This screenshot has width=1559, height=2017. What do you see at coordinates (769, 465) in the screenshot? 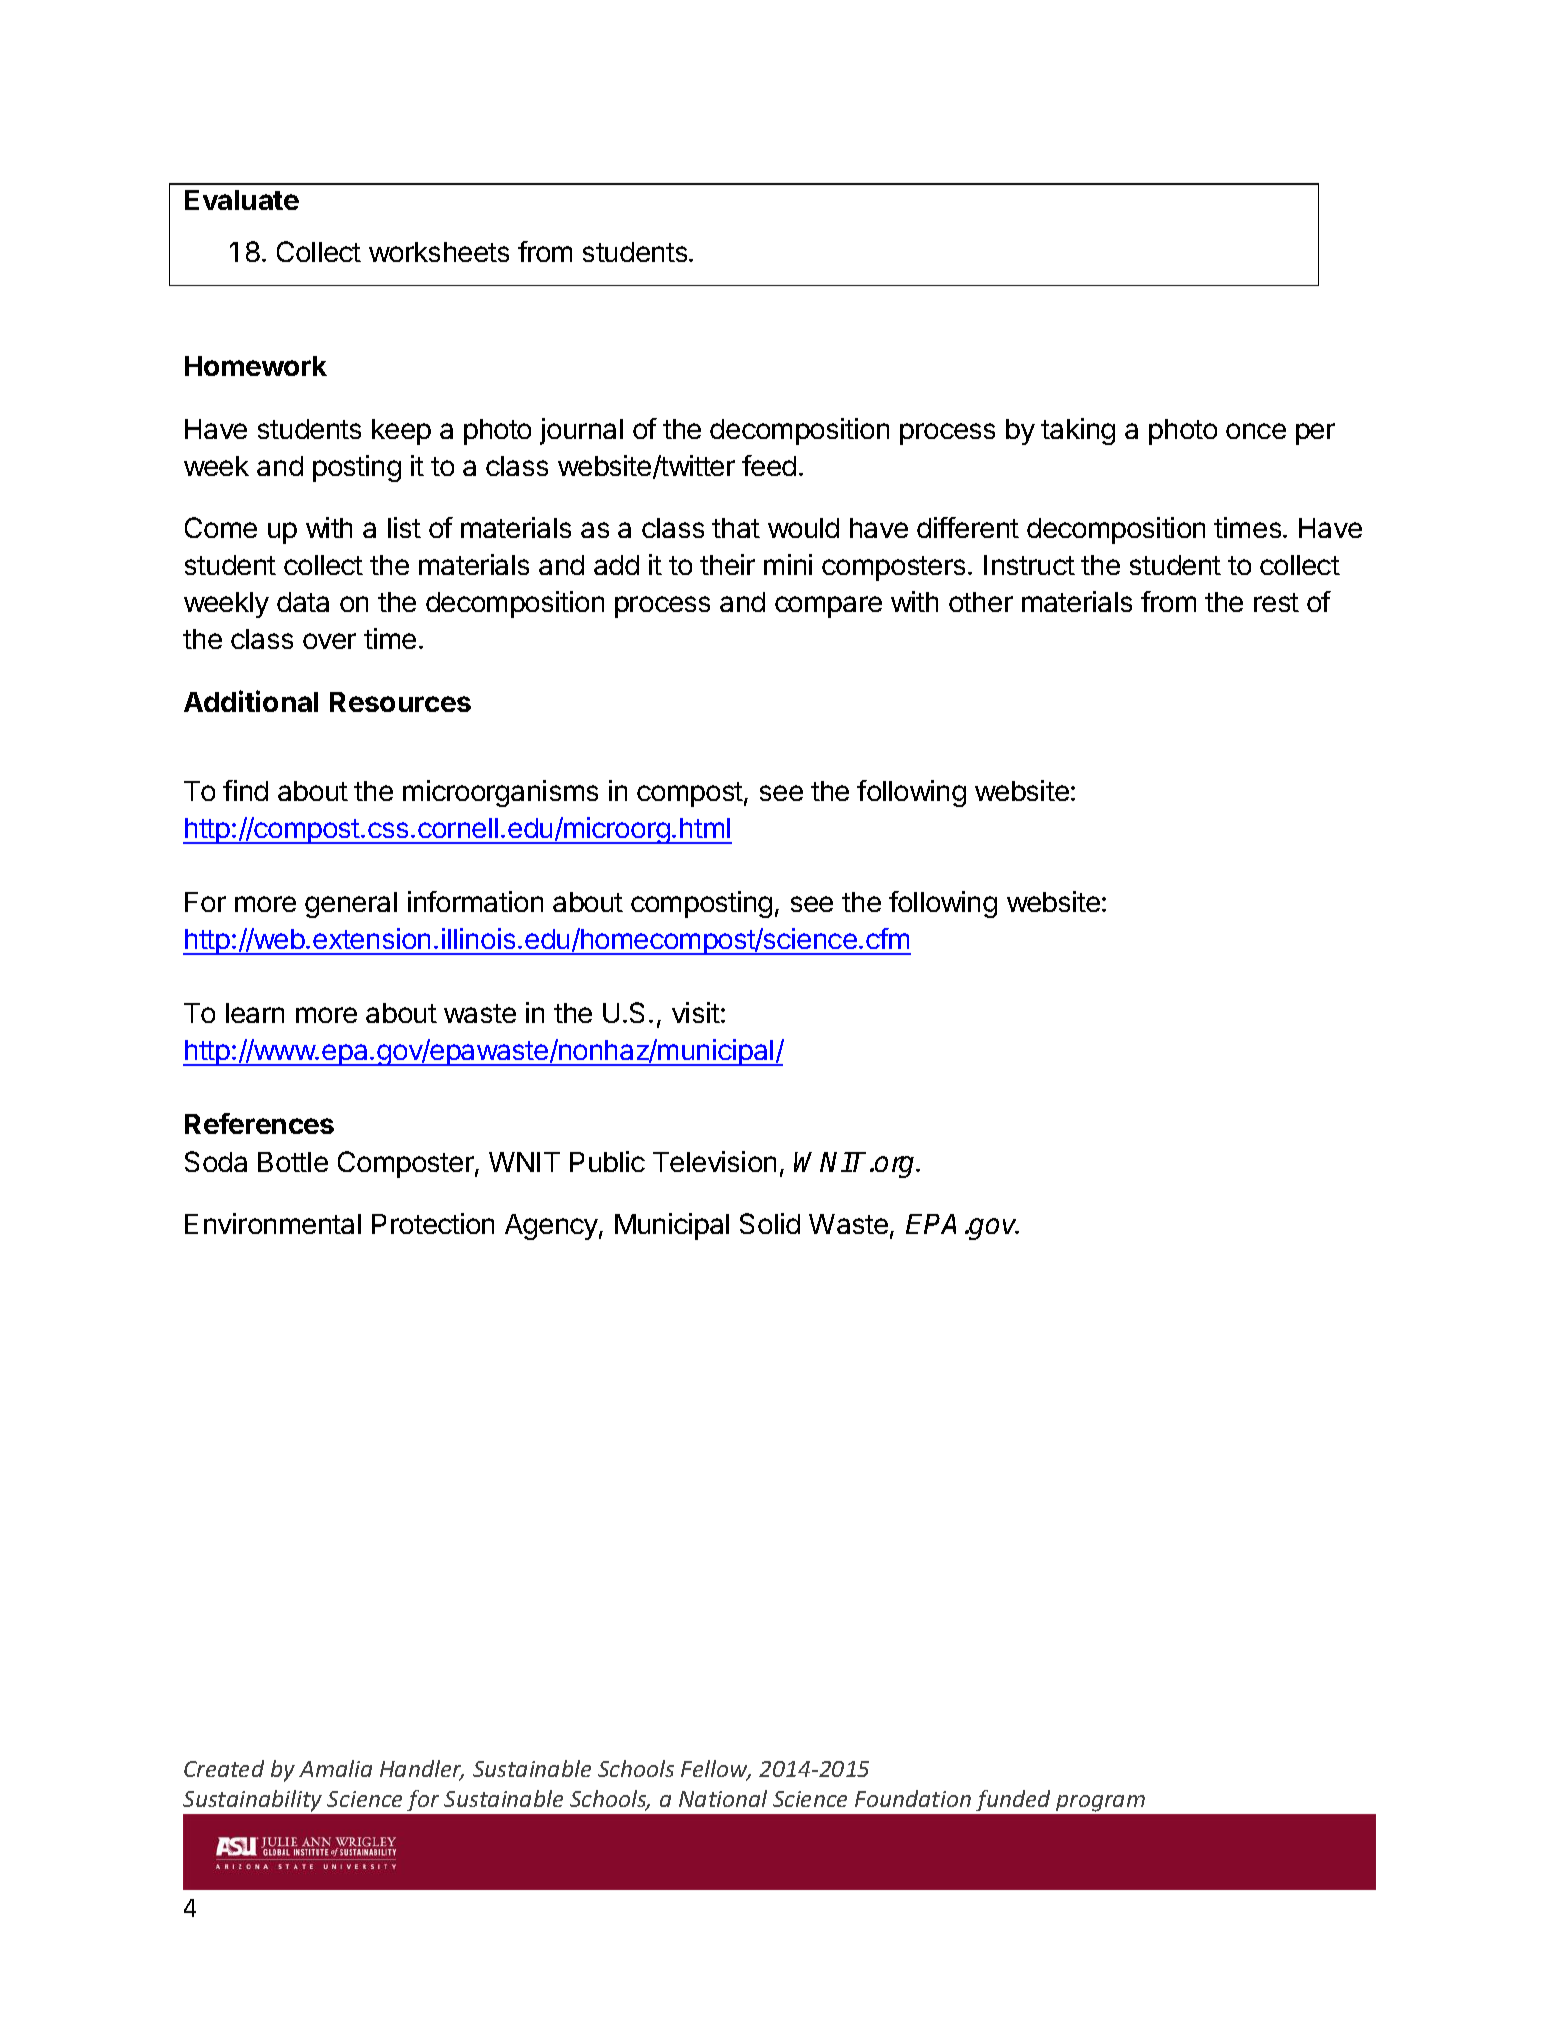
I see `feed` at bounding box center [769, 465].
